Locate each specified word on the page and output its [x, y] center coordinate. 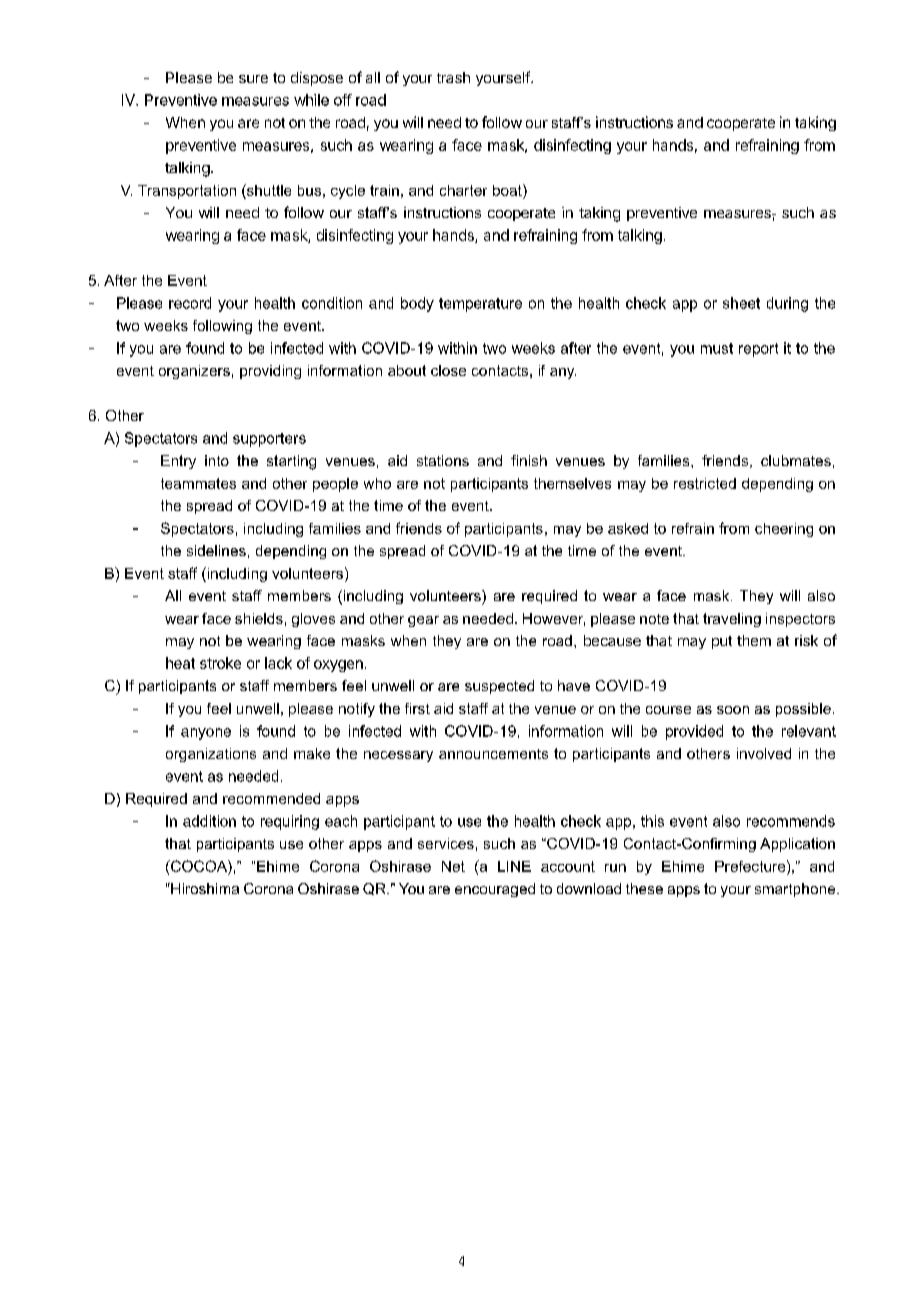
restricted [705, 483]
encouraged [495, 890]
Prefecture [751, 866]
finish [529, 460]
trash [453, 77]
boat [508, 190]
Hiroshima [204, 888]
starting [291, 462]
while [311, 100]
